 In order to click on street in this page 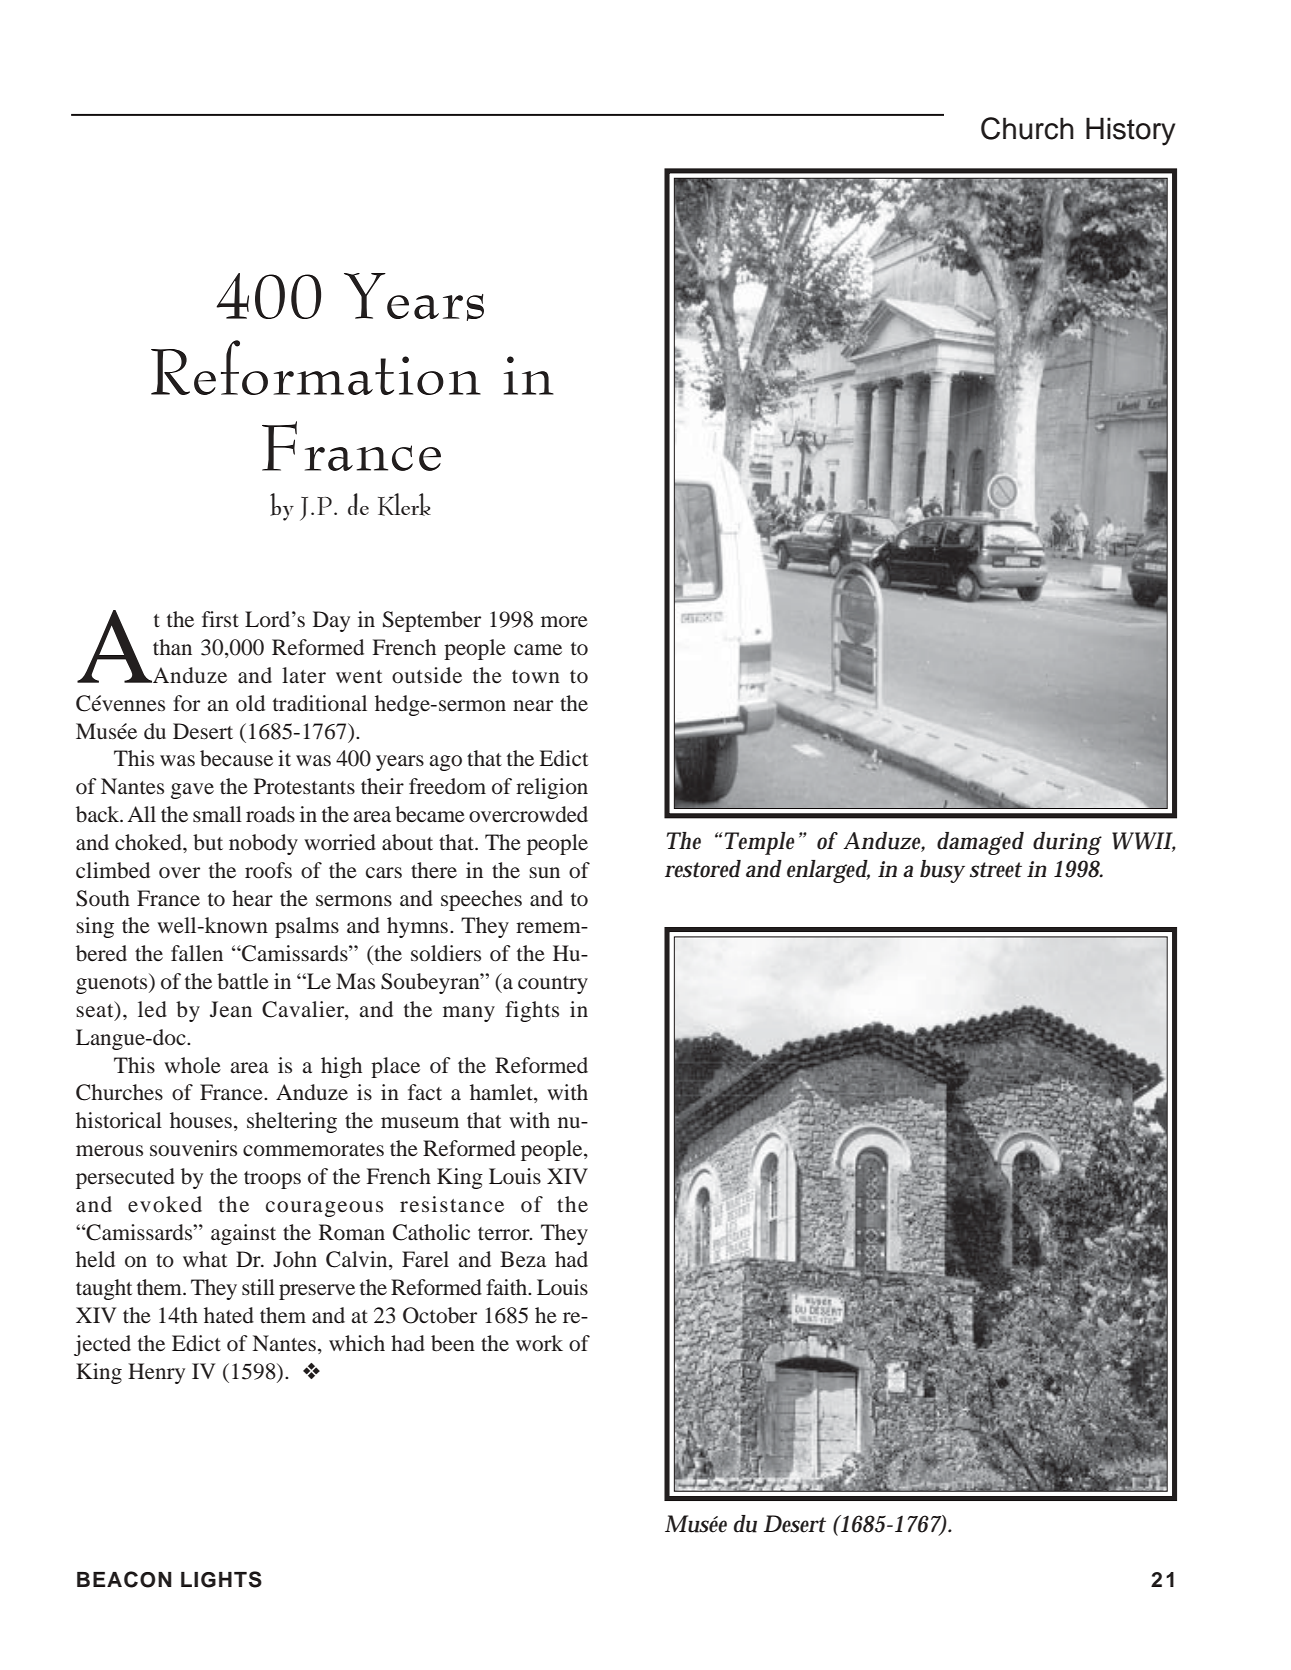, I will do `click(996, 870)`.
